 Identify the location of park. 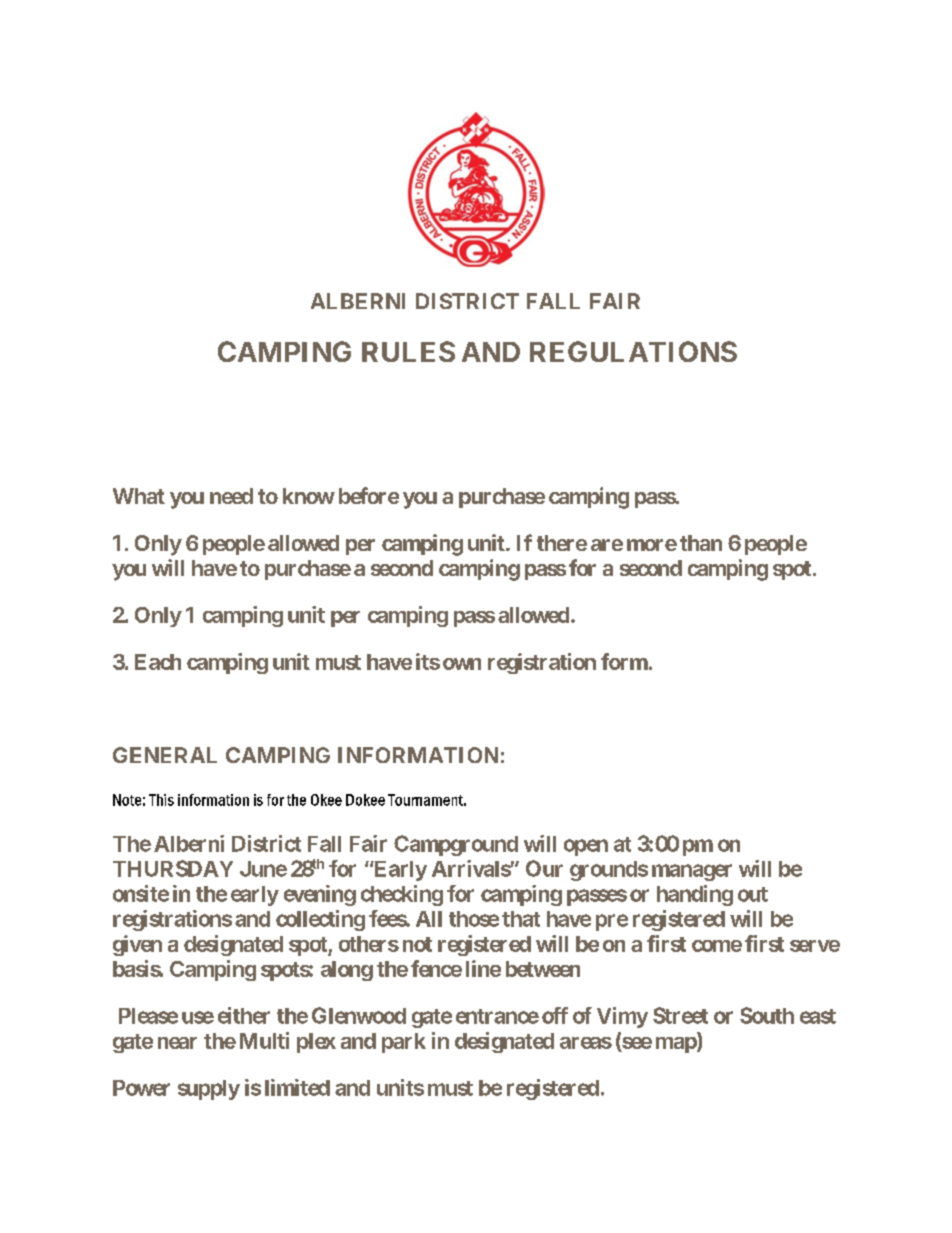
(404, 1043).
